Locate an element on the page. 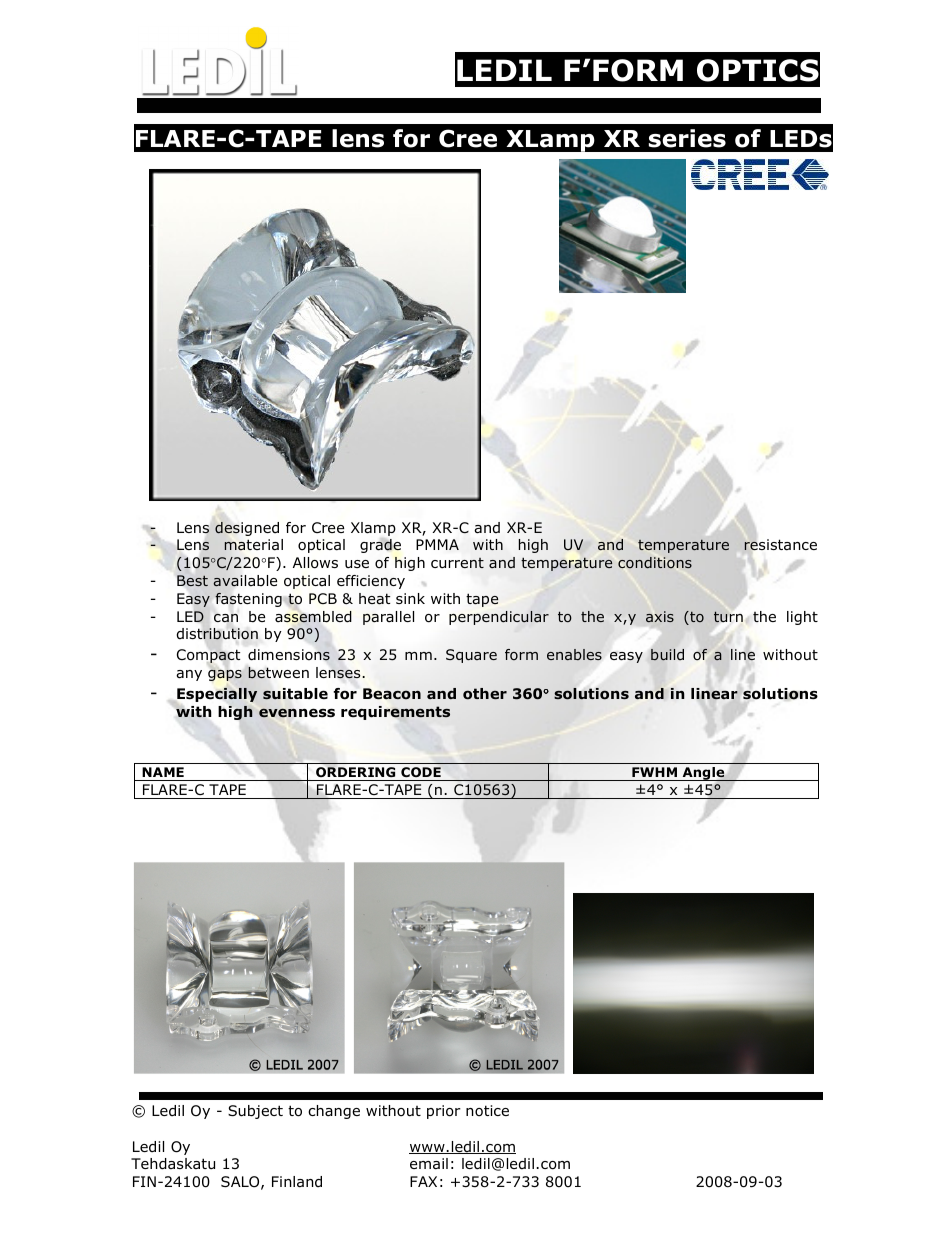  other is located at coordinates (485, 694).
